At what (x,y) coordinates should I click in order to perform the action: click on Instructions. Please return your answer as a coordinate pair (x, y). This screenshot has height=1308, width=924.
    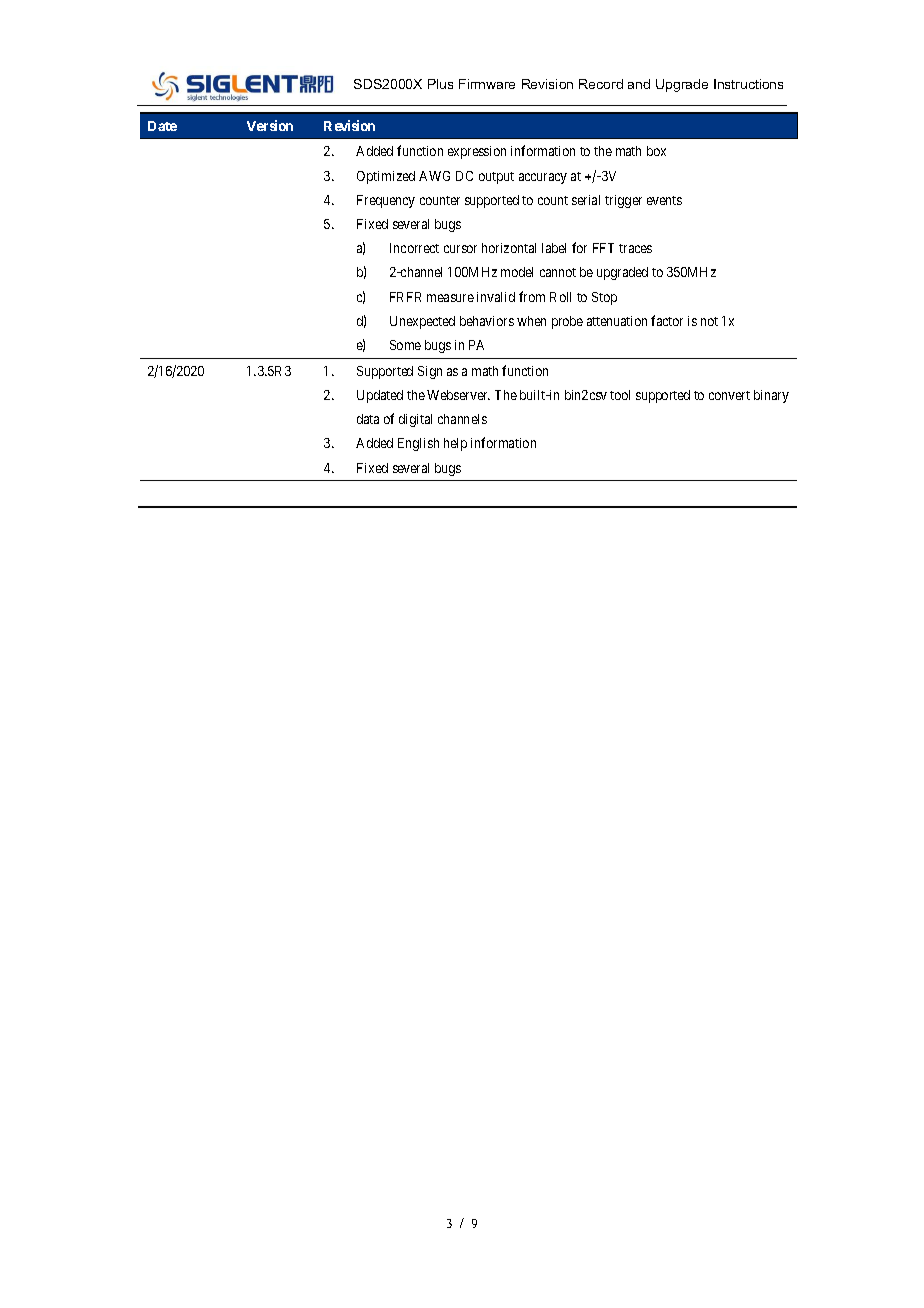
    Looking at the image, I should click on (748, 84).
